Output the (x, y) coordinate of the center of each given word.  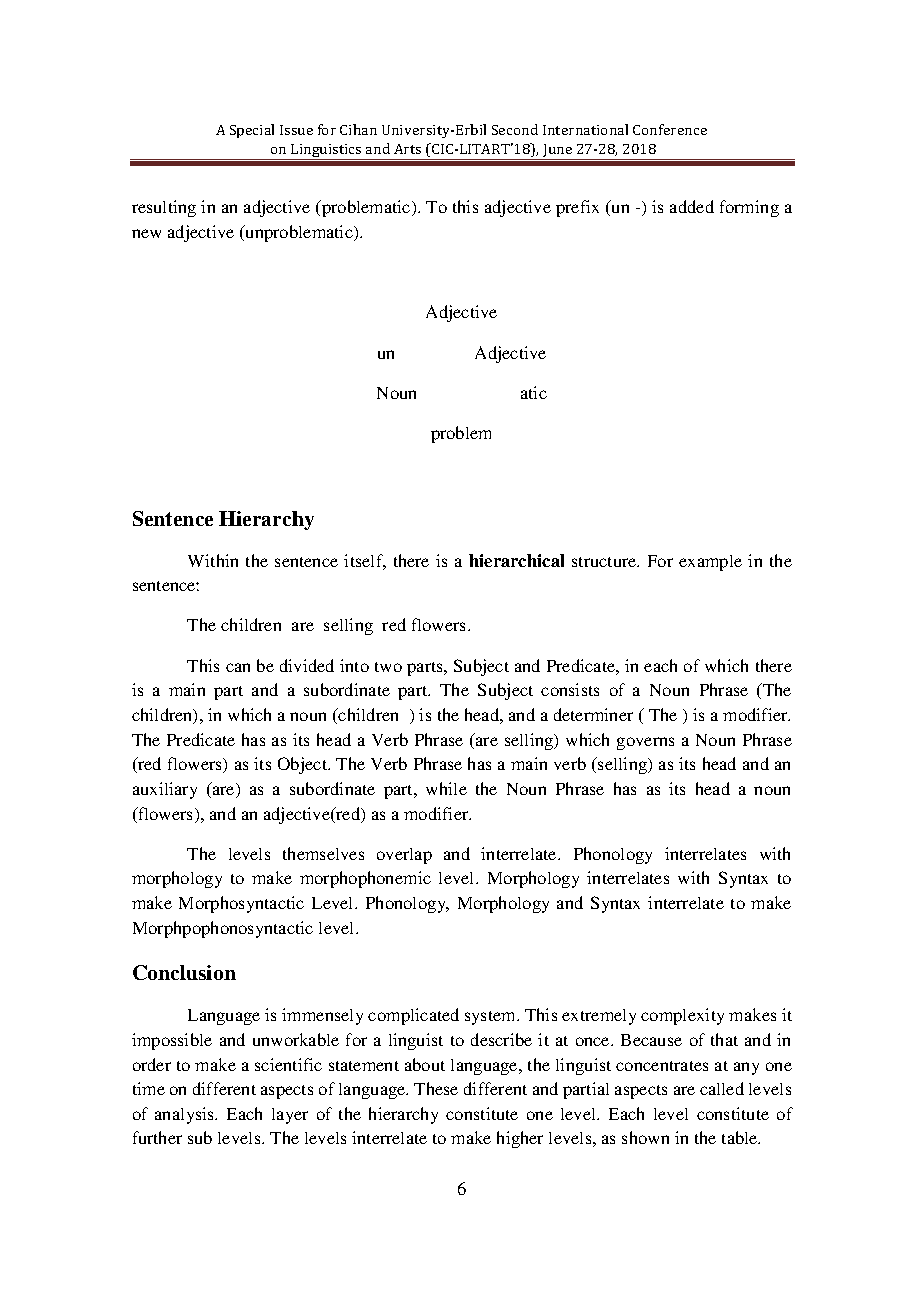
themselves (323, 853)
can (238, 667)
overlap (404, 856)
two (388, 667)
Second (515, 129)
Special (252, 131)
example (710, 563)
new (146, 233)
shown (645, 1137)
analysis (185, 1115)
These (436, 1088)
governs (645, 743)
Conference (670, 129)
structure (605, 562)
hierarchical (516, 560)
